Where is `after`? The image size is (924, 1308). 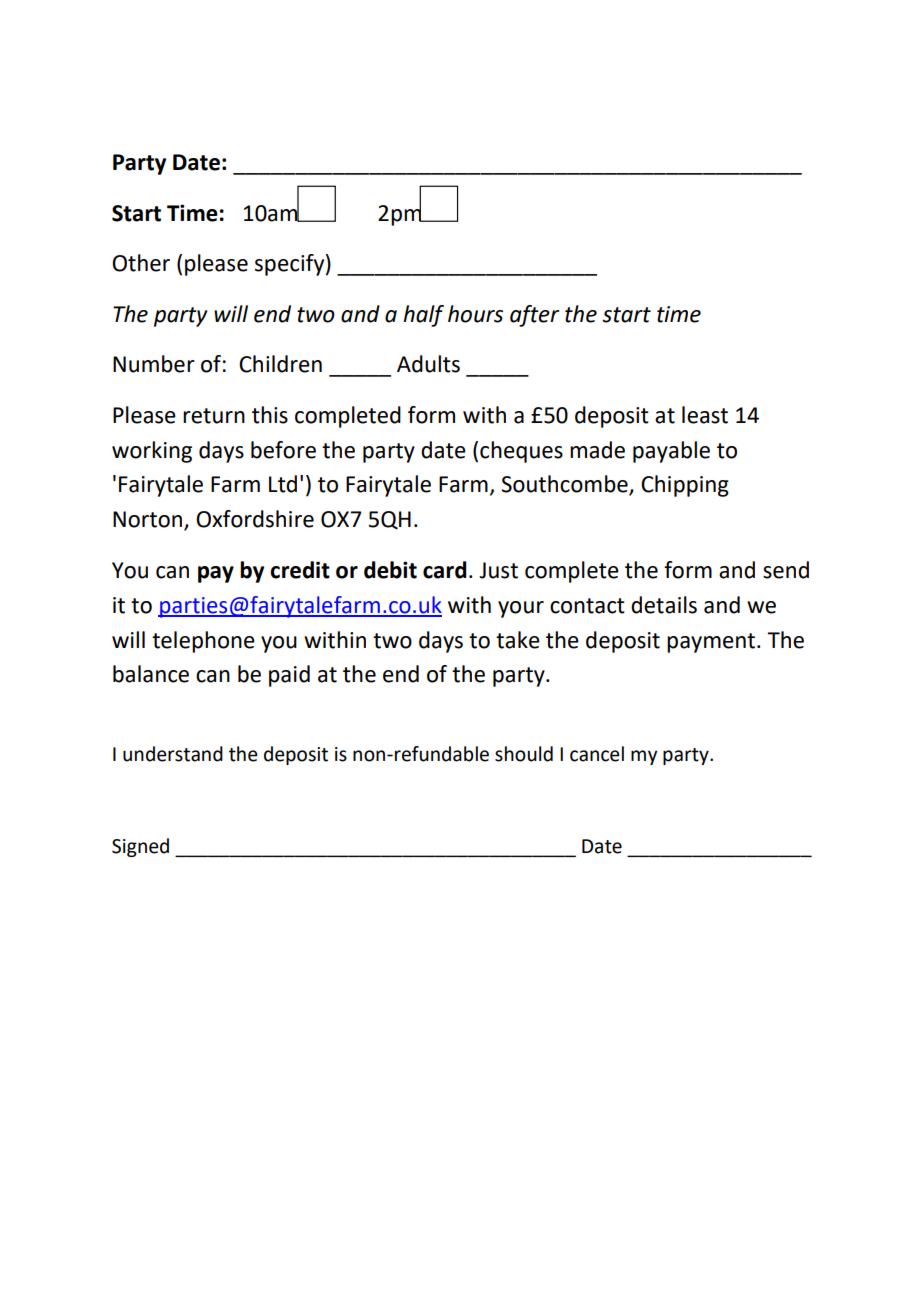
after is located at coordinates (534, 316).
